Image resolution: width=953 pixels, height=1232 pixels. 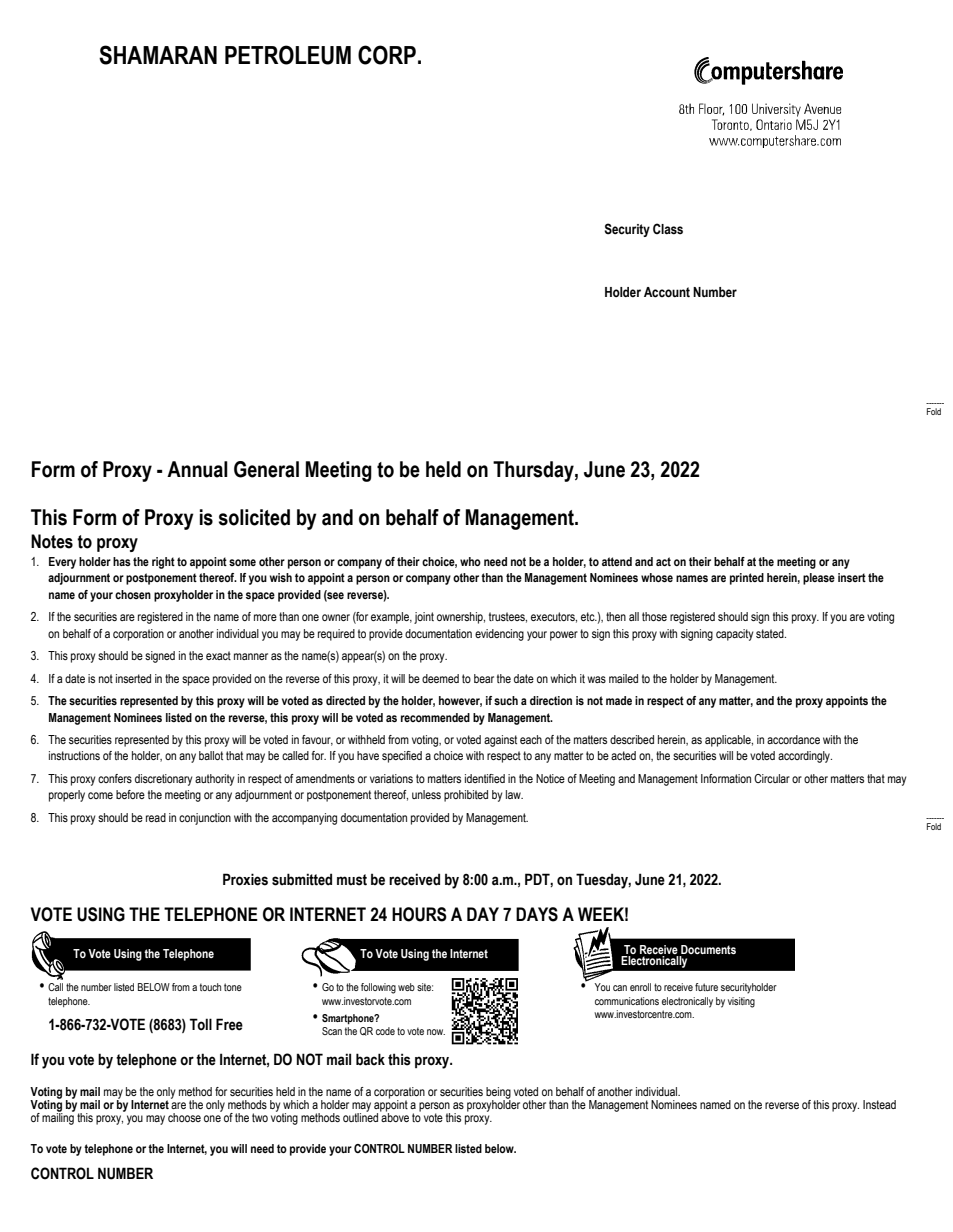 What do you see at coordinates (266, 469) in the image?
I see `General` at bounding box center [266, 469].
